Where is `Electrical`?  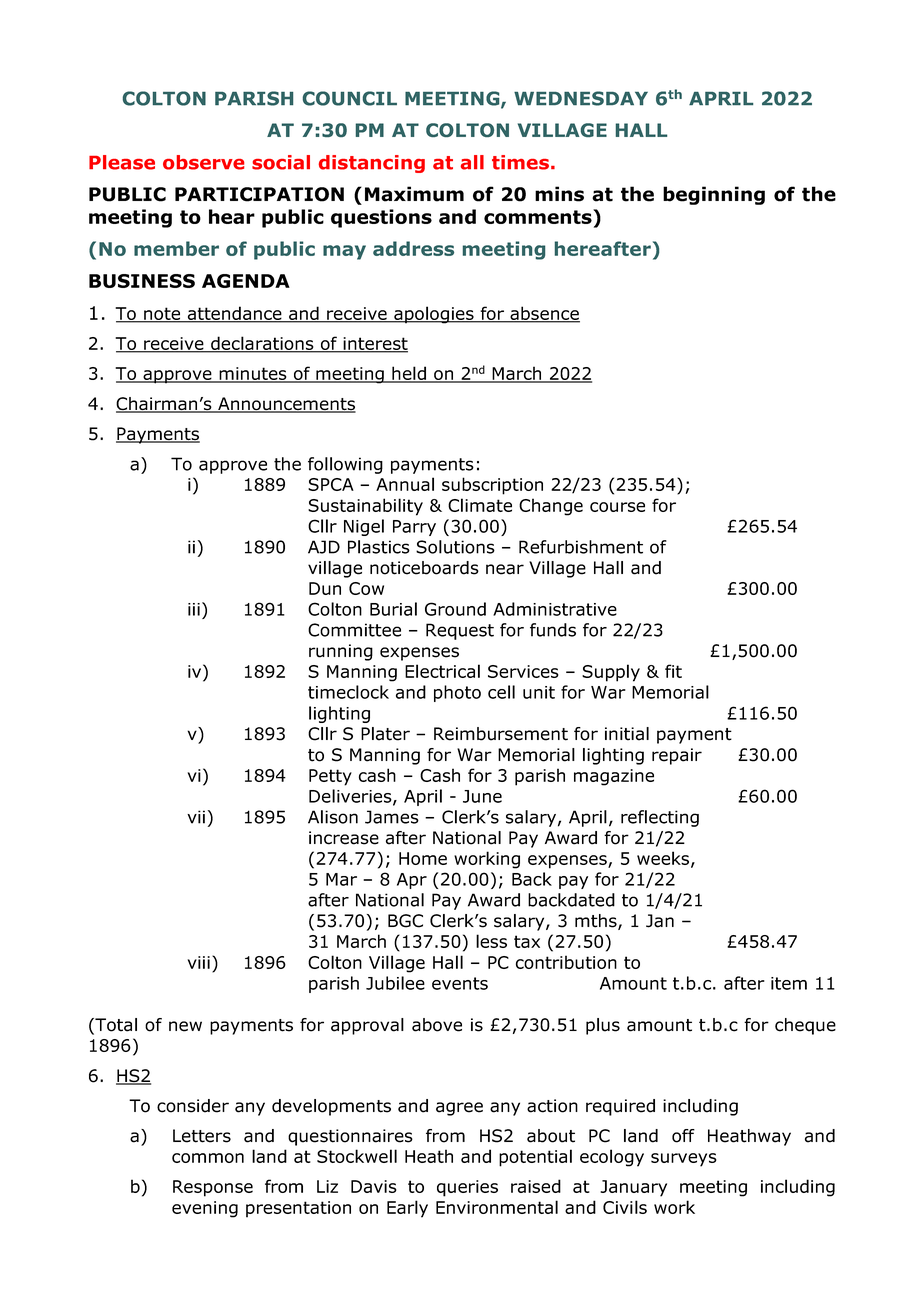 Electrical is located at coordinates (442, 671).
